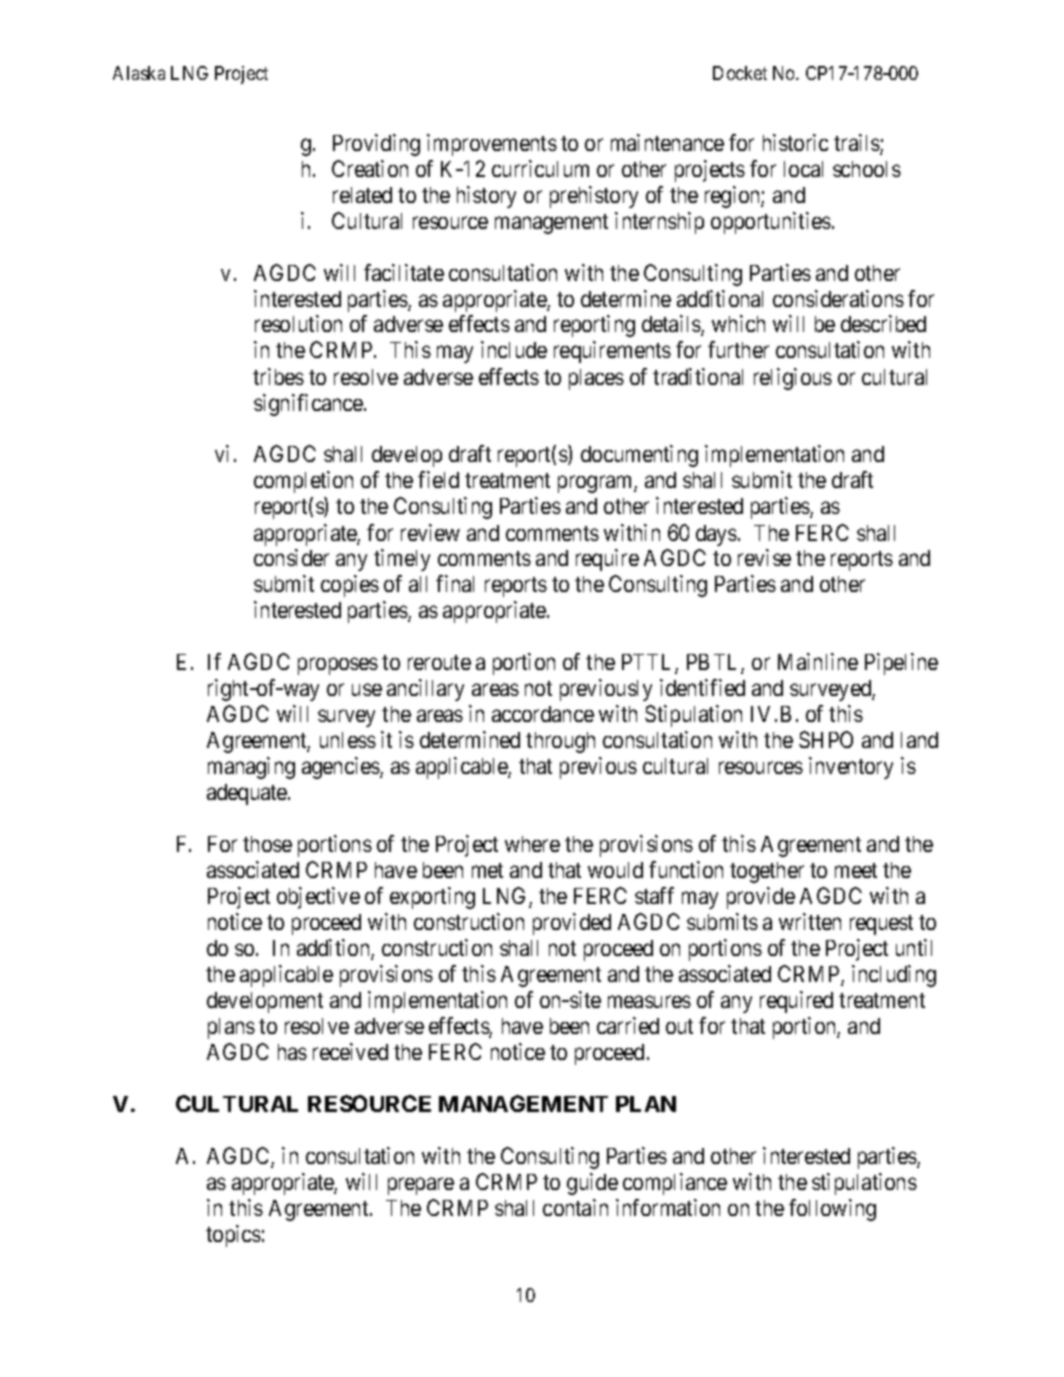 Image resolution: width=1064 pixels, height=1377 pixels. Describe the element at coordinates (795, 142) in the image. I see `historic` at that location.
